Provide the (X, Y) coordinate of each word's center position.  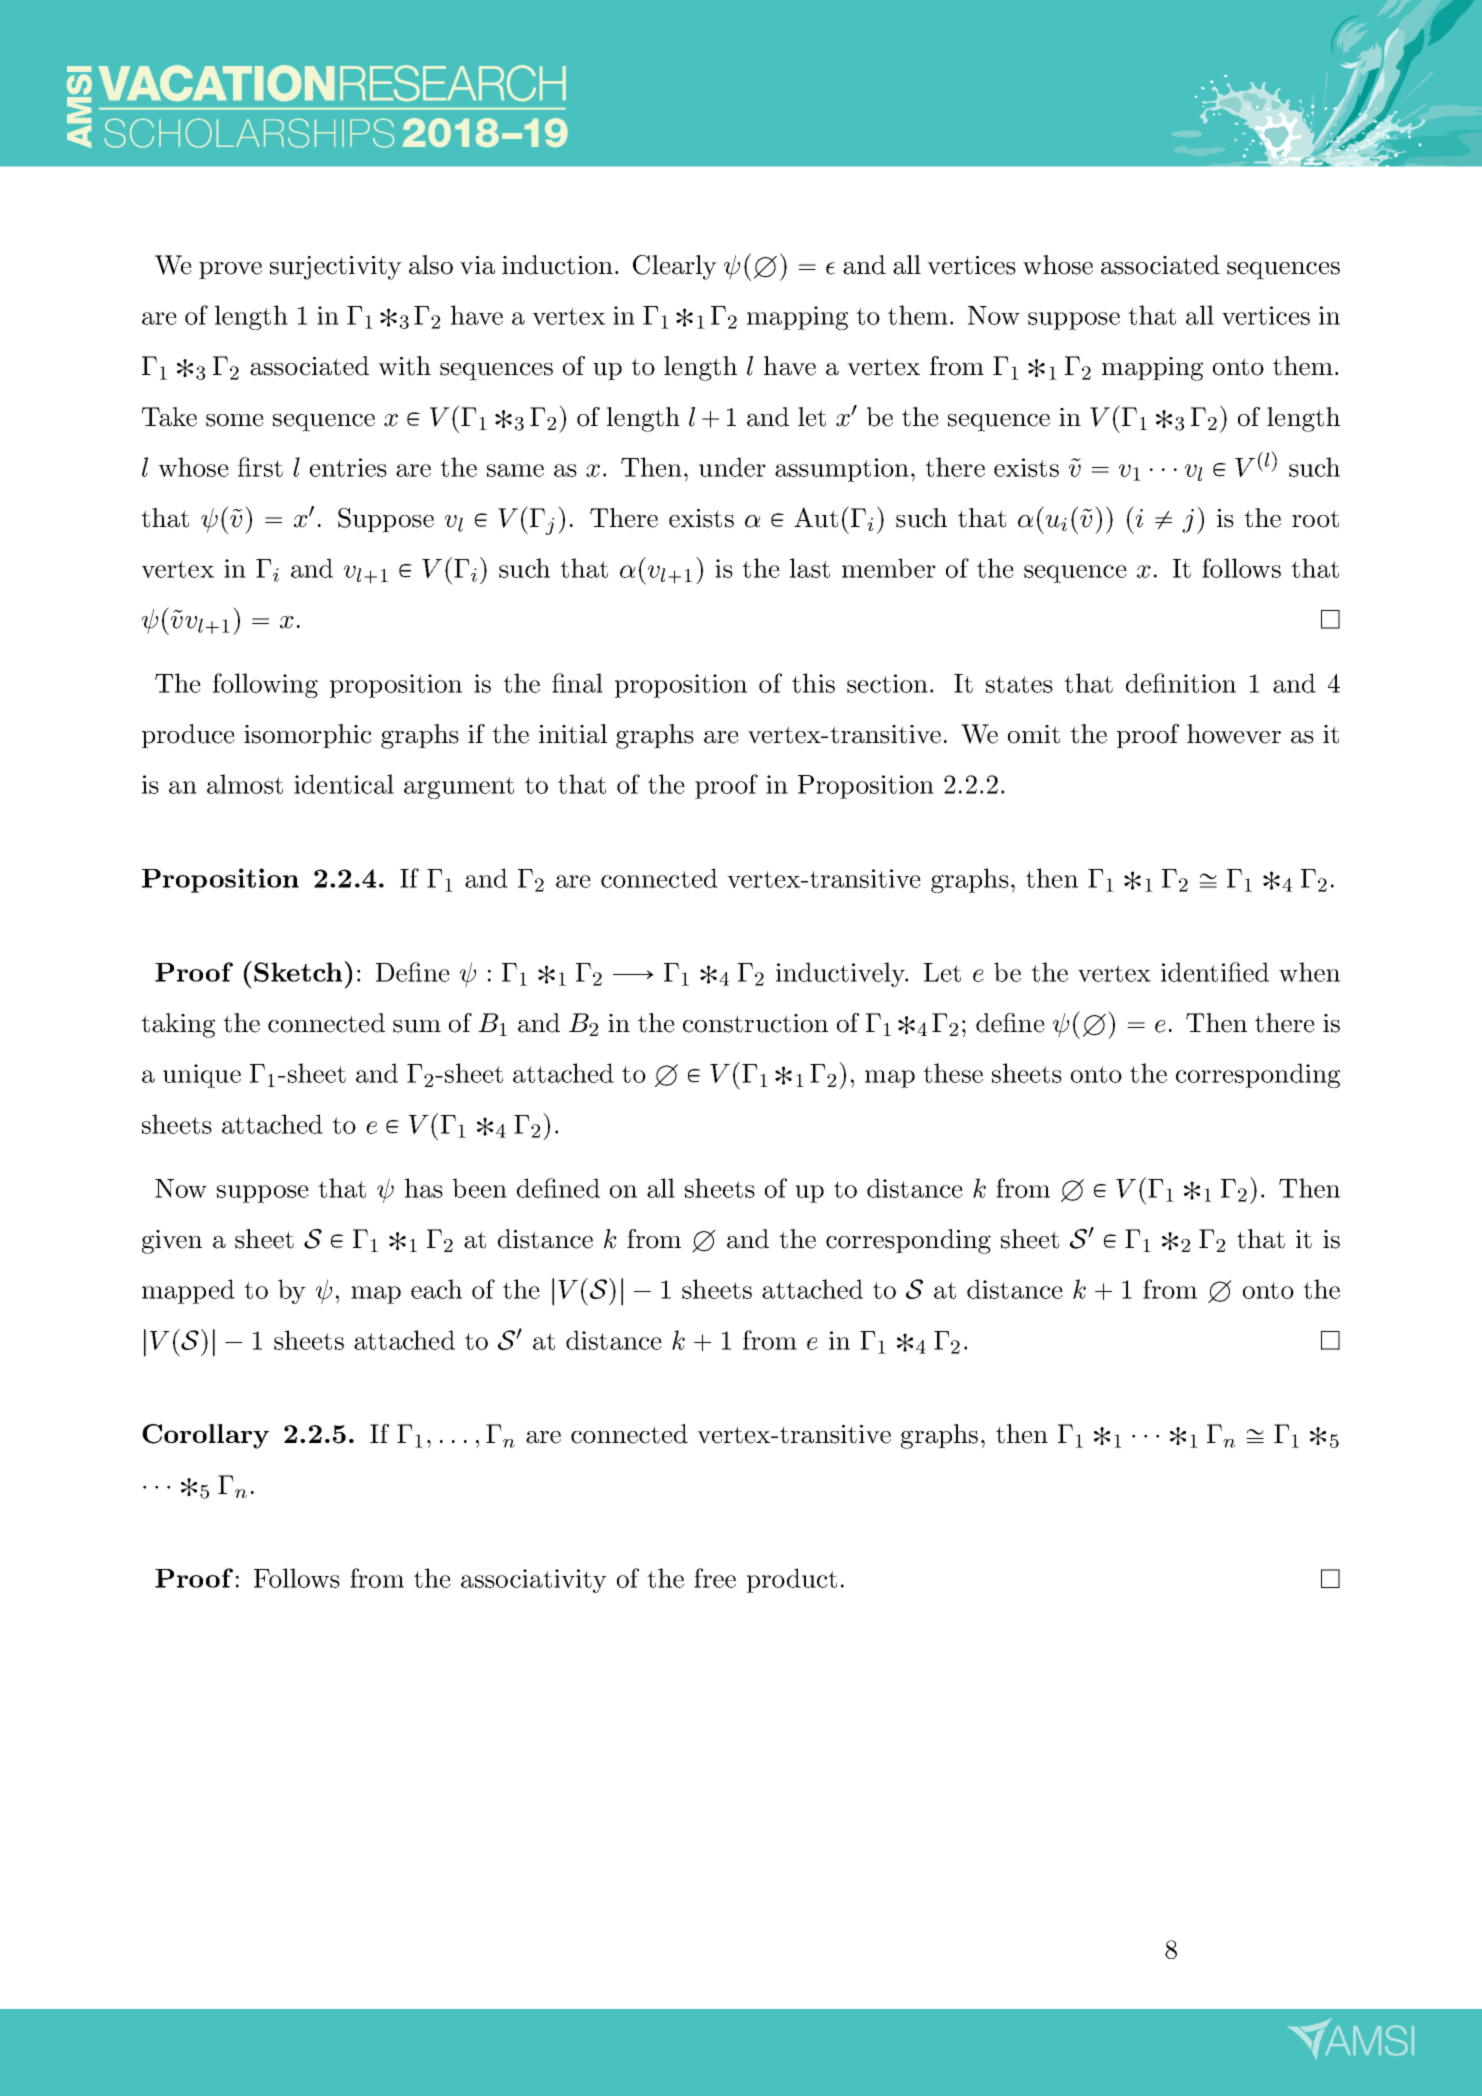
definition (1181, 683)
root (1315, 519)
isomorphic (308, 736)
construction (755, 1023)
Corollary (205, 1436)
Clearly (675, 267)
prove (230, 271)
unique (202, 1076)
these (953, 1073)
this (813, 683)
